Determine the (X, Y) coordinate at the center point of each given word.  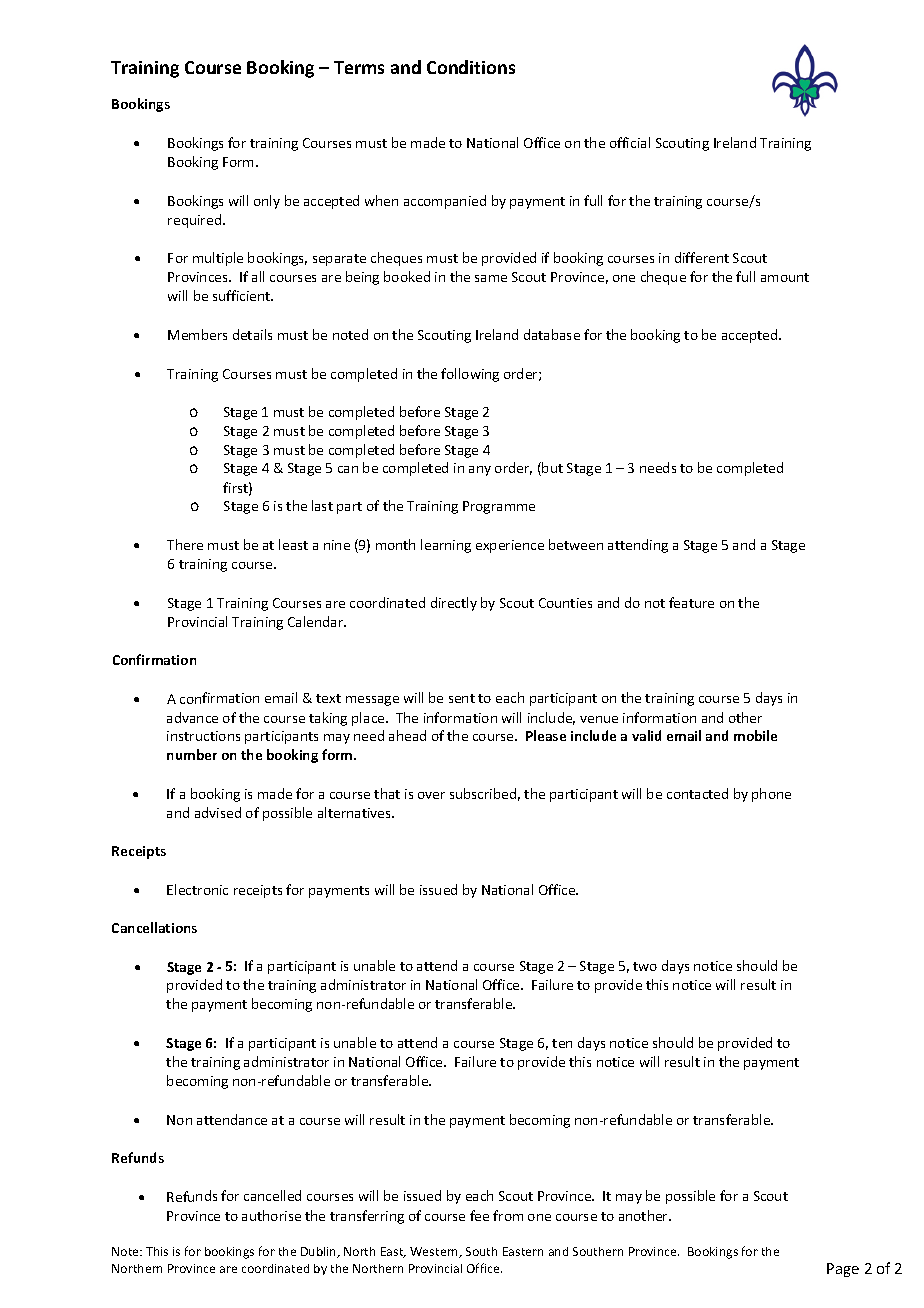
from (508, 1215)
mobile (755, 735)
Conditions (471, 67)
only (267, 202)
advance (192, 717)
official (630, 142)
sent (462, 698)
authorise (271, 1215)
